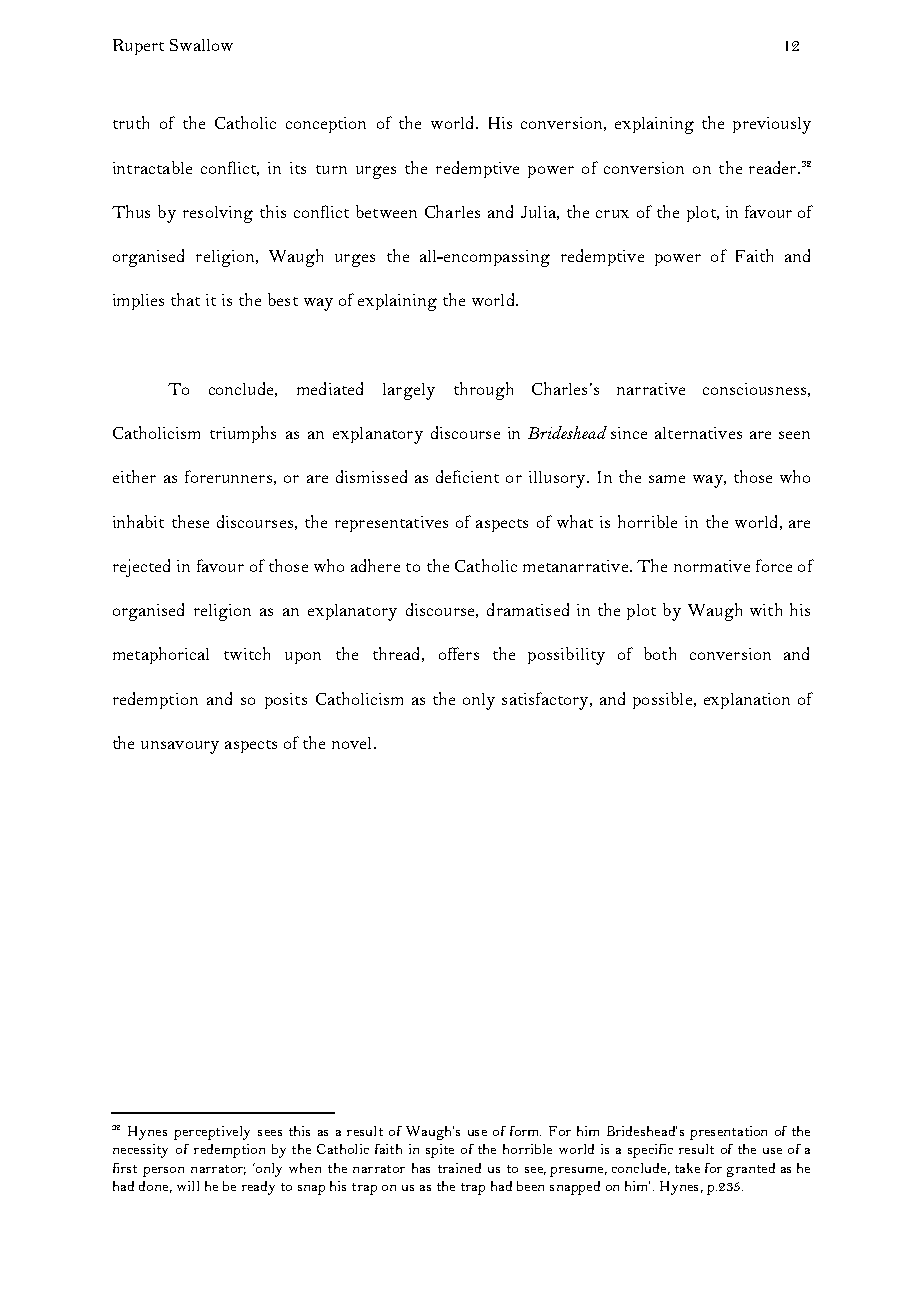 This screenshot has width=924, height=1308. What do you see at coordinates (467, 476) in the screenshot?
I see `deficient` at bounding box center [467, 476].
